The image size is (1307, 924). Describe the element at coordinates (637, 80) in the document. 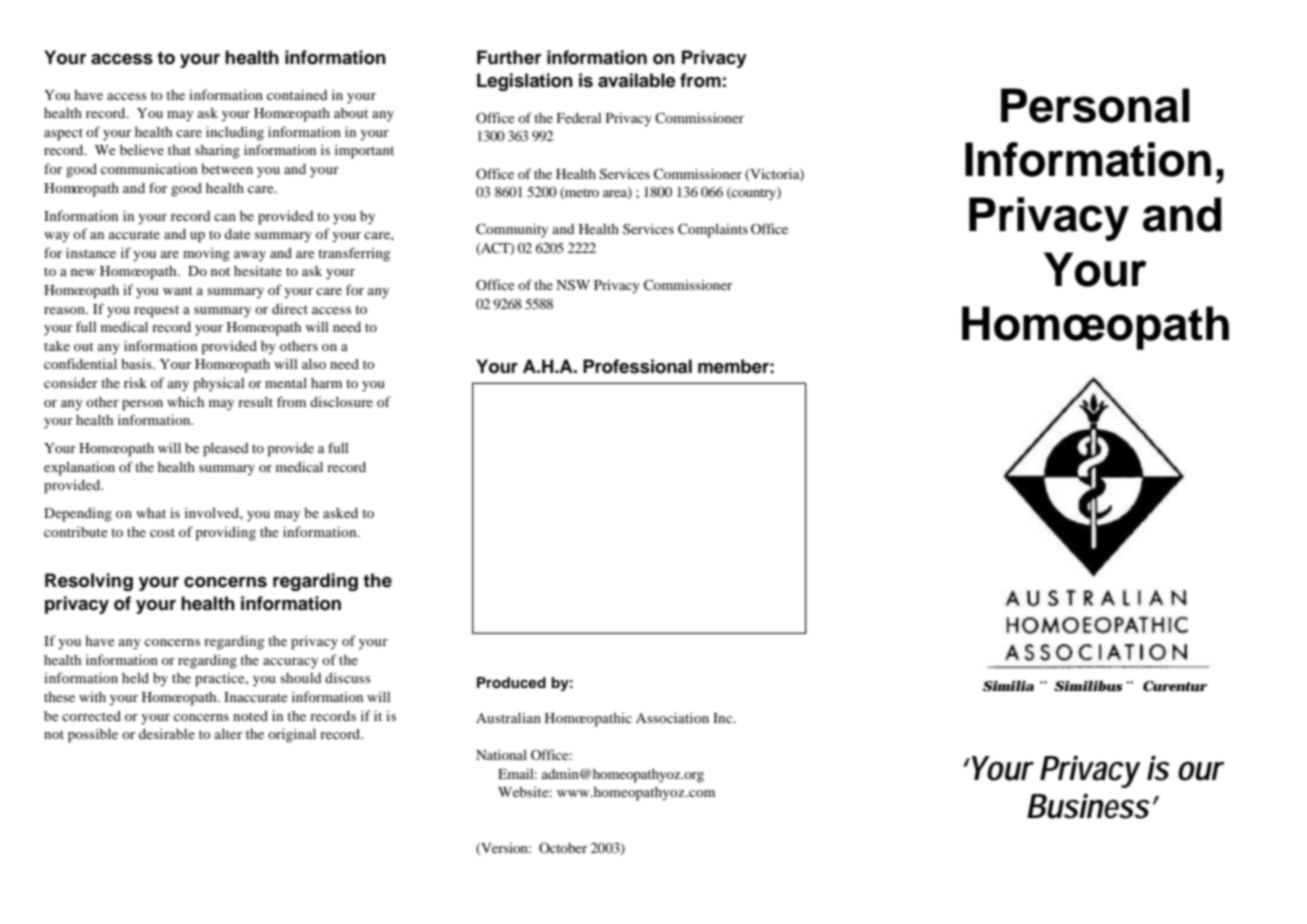

I see `available` at that location.
